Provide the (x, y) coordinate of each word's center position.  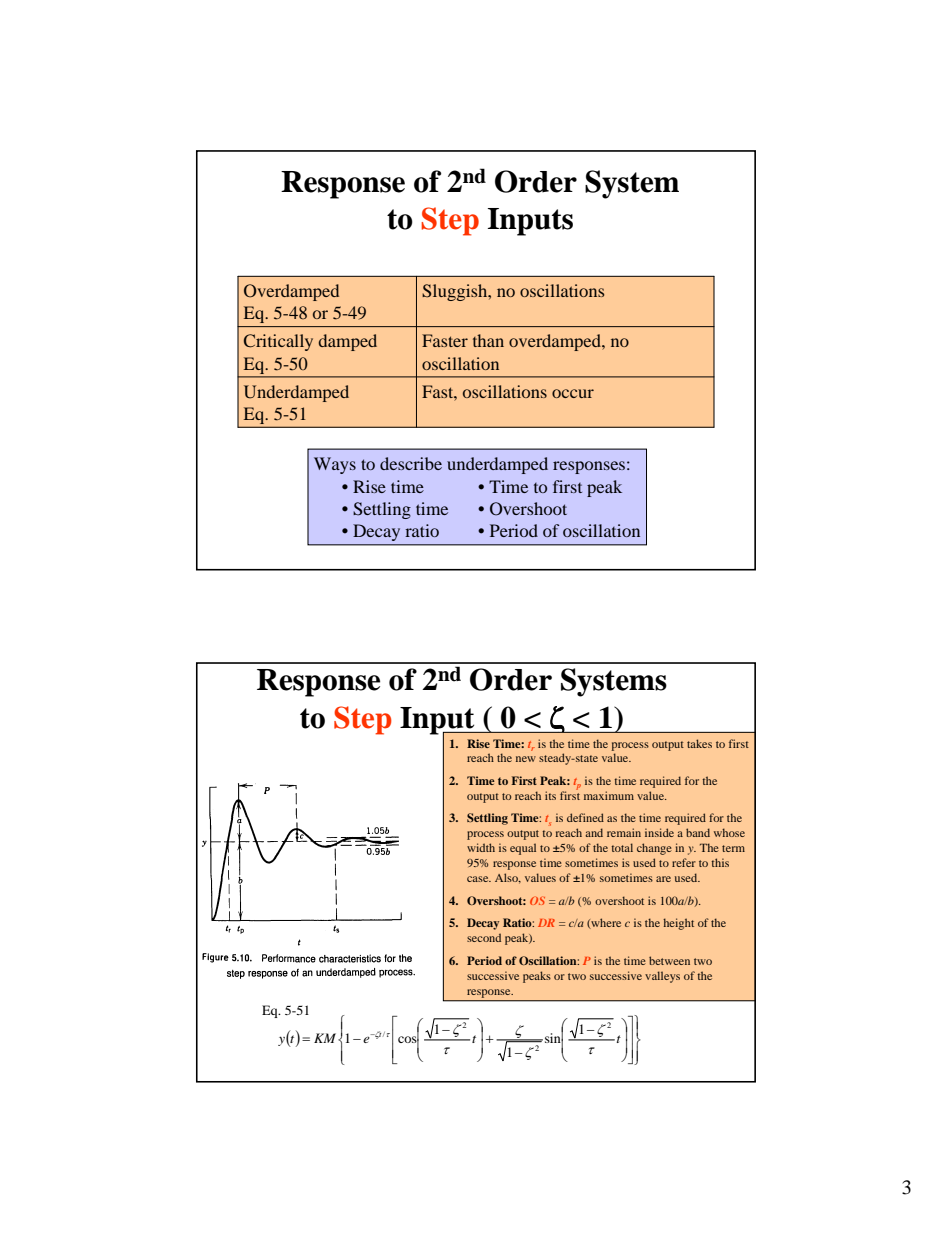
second (484, 937)
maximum (609, 795)
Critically (278, 342)
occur (573, 393)
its (550, 795)
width (481, 847)
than (488, 340)
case (479, 879)
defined (585, 817)
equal (523, 849)
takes (699, 743)
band (698, 832)
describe (411, 463)
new (526, 759)
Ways (335, 465)
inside (659, 832)
